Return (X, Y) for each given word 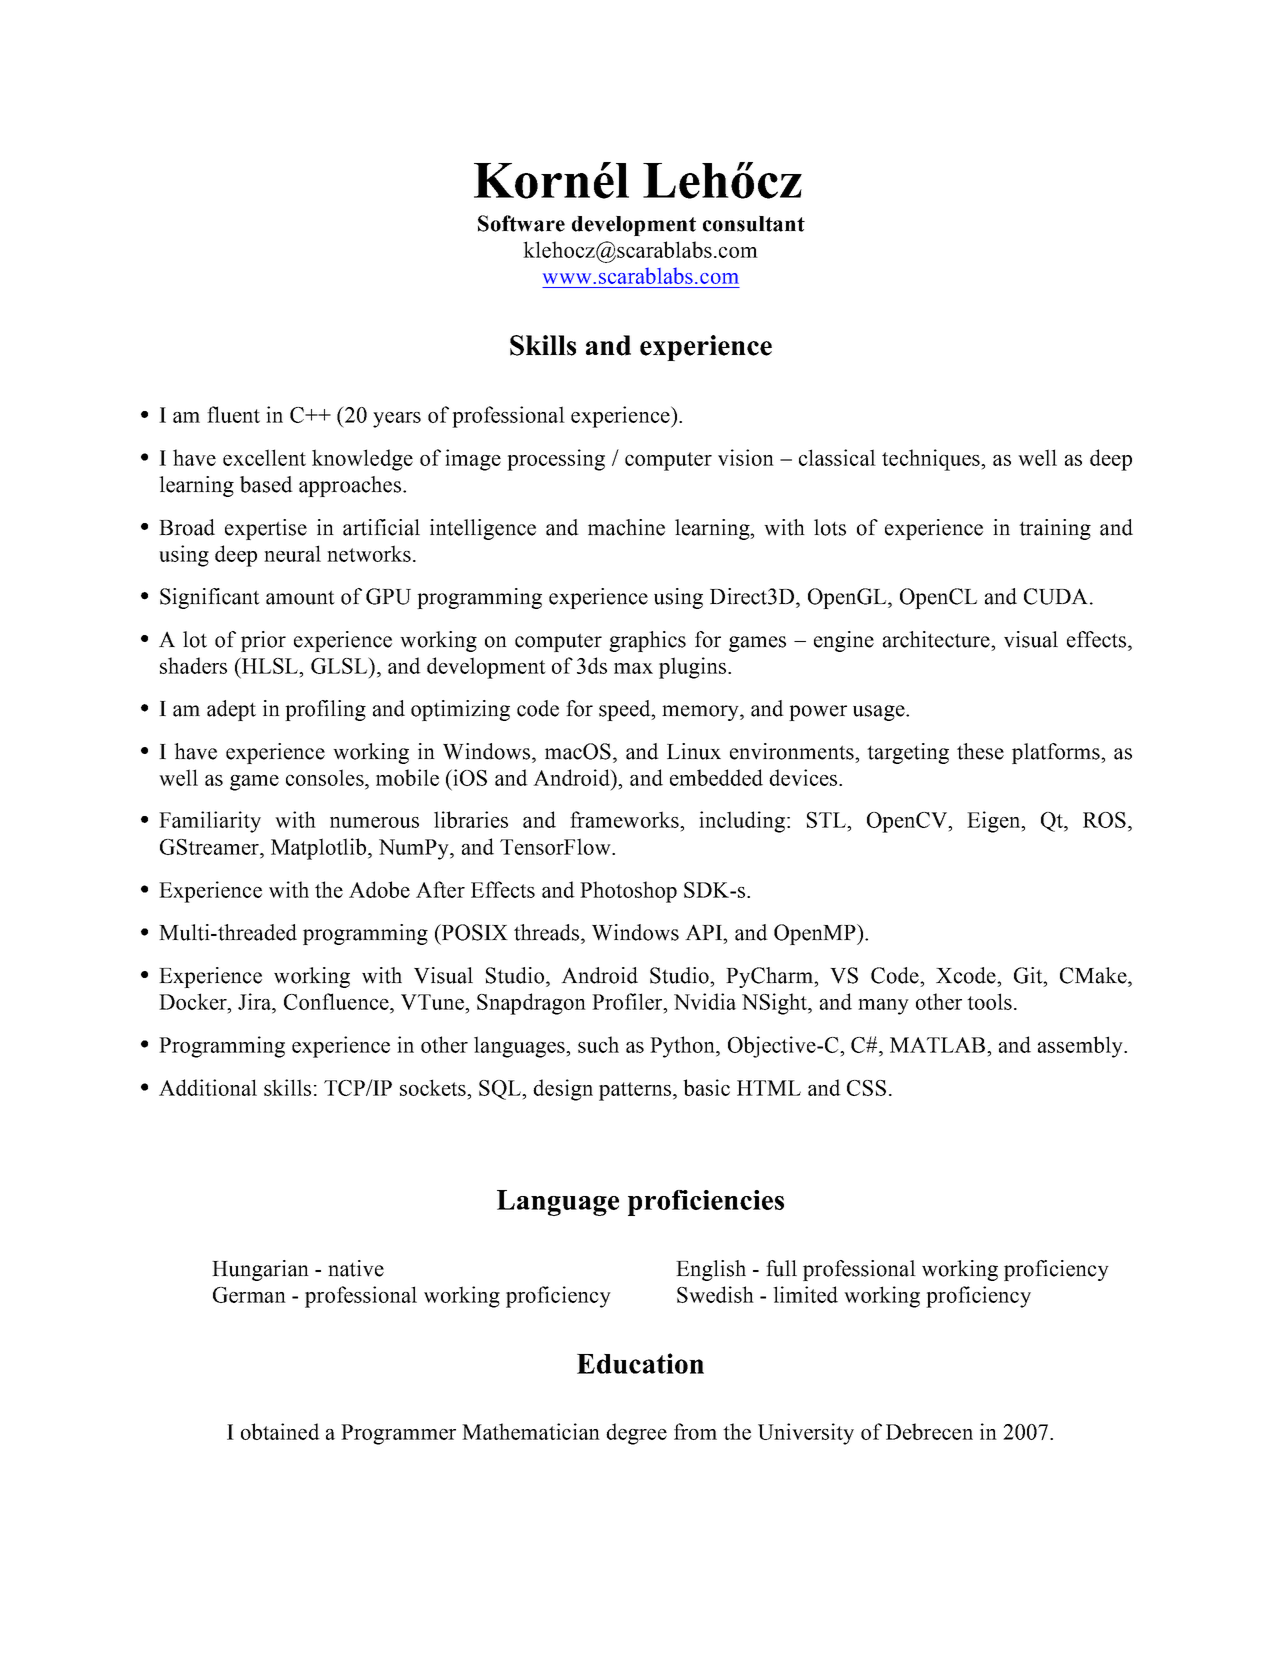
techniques (932, 460)
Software (521, 223)
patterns (635, 1091)
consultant (754, 224)
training (1055, 529)
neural (292, 553)
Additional (208, 1087)
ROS (1104, 820)
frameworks (625, 819)
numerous (374, 822)
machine (626, 527)
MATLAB (937, 1045)
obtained (280, 1431)
